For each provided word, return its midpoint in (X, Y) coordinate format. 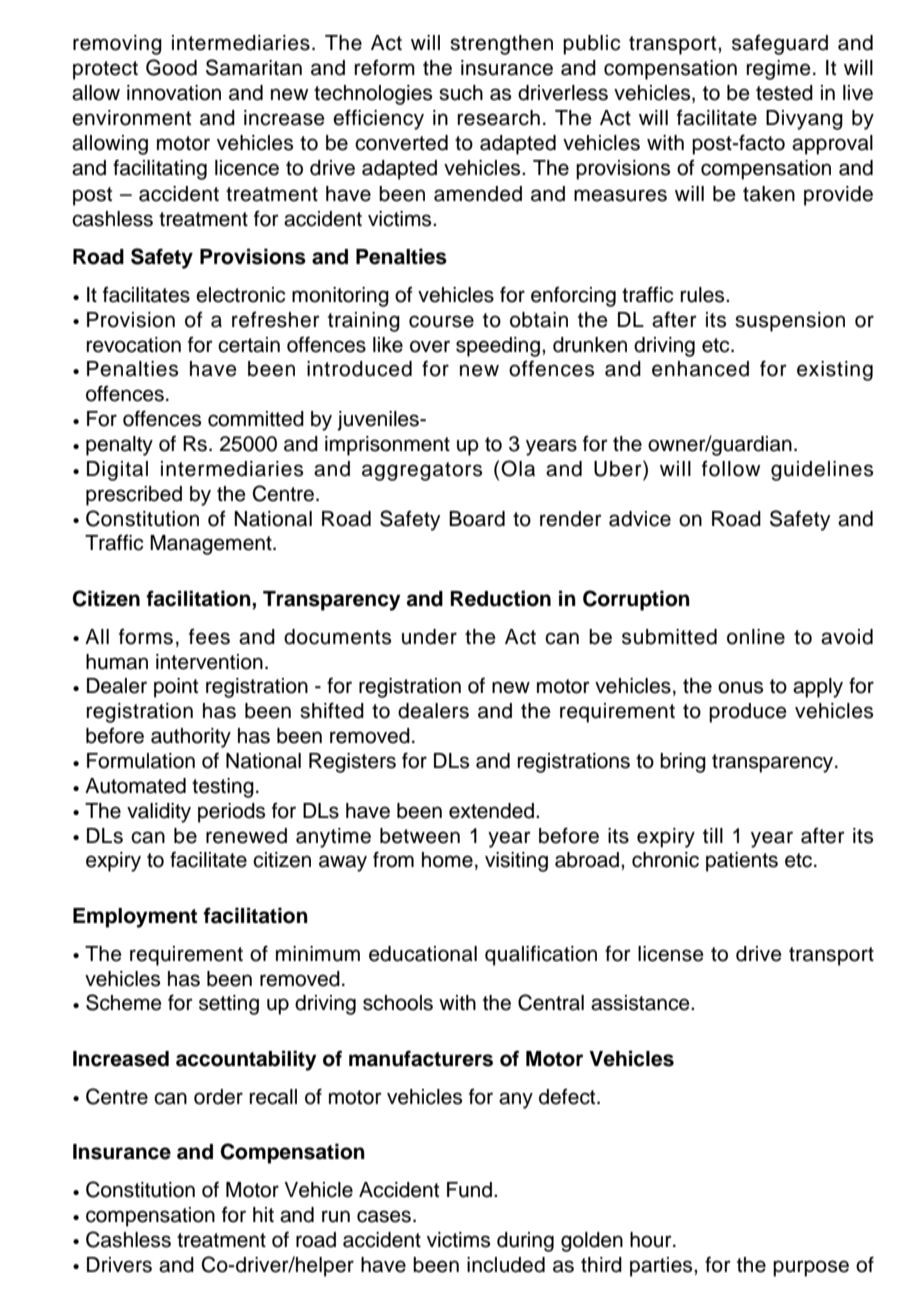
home (447, 860)
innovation (174, 93)
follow (731, 468)
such (461, 93)
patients (742, 862)
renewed (246, 836)
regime (779, 70)
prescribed (134, 496)
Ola (518, 468)
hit (263, 1214)
